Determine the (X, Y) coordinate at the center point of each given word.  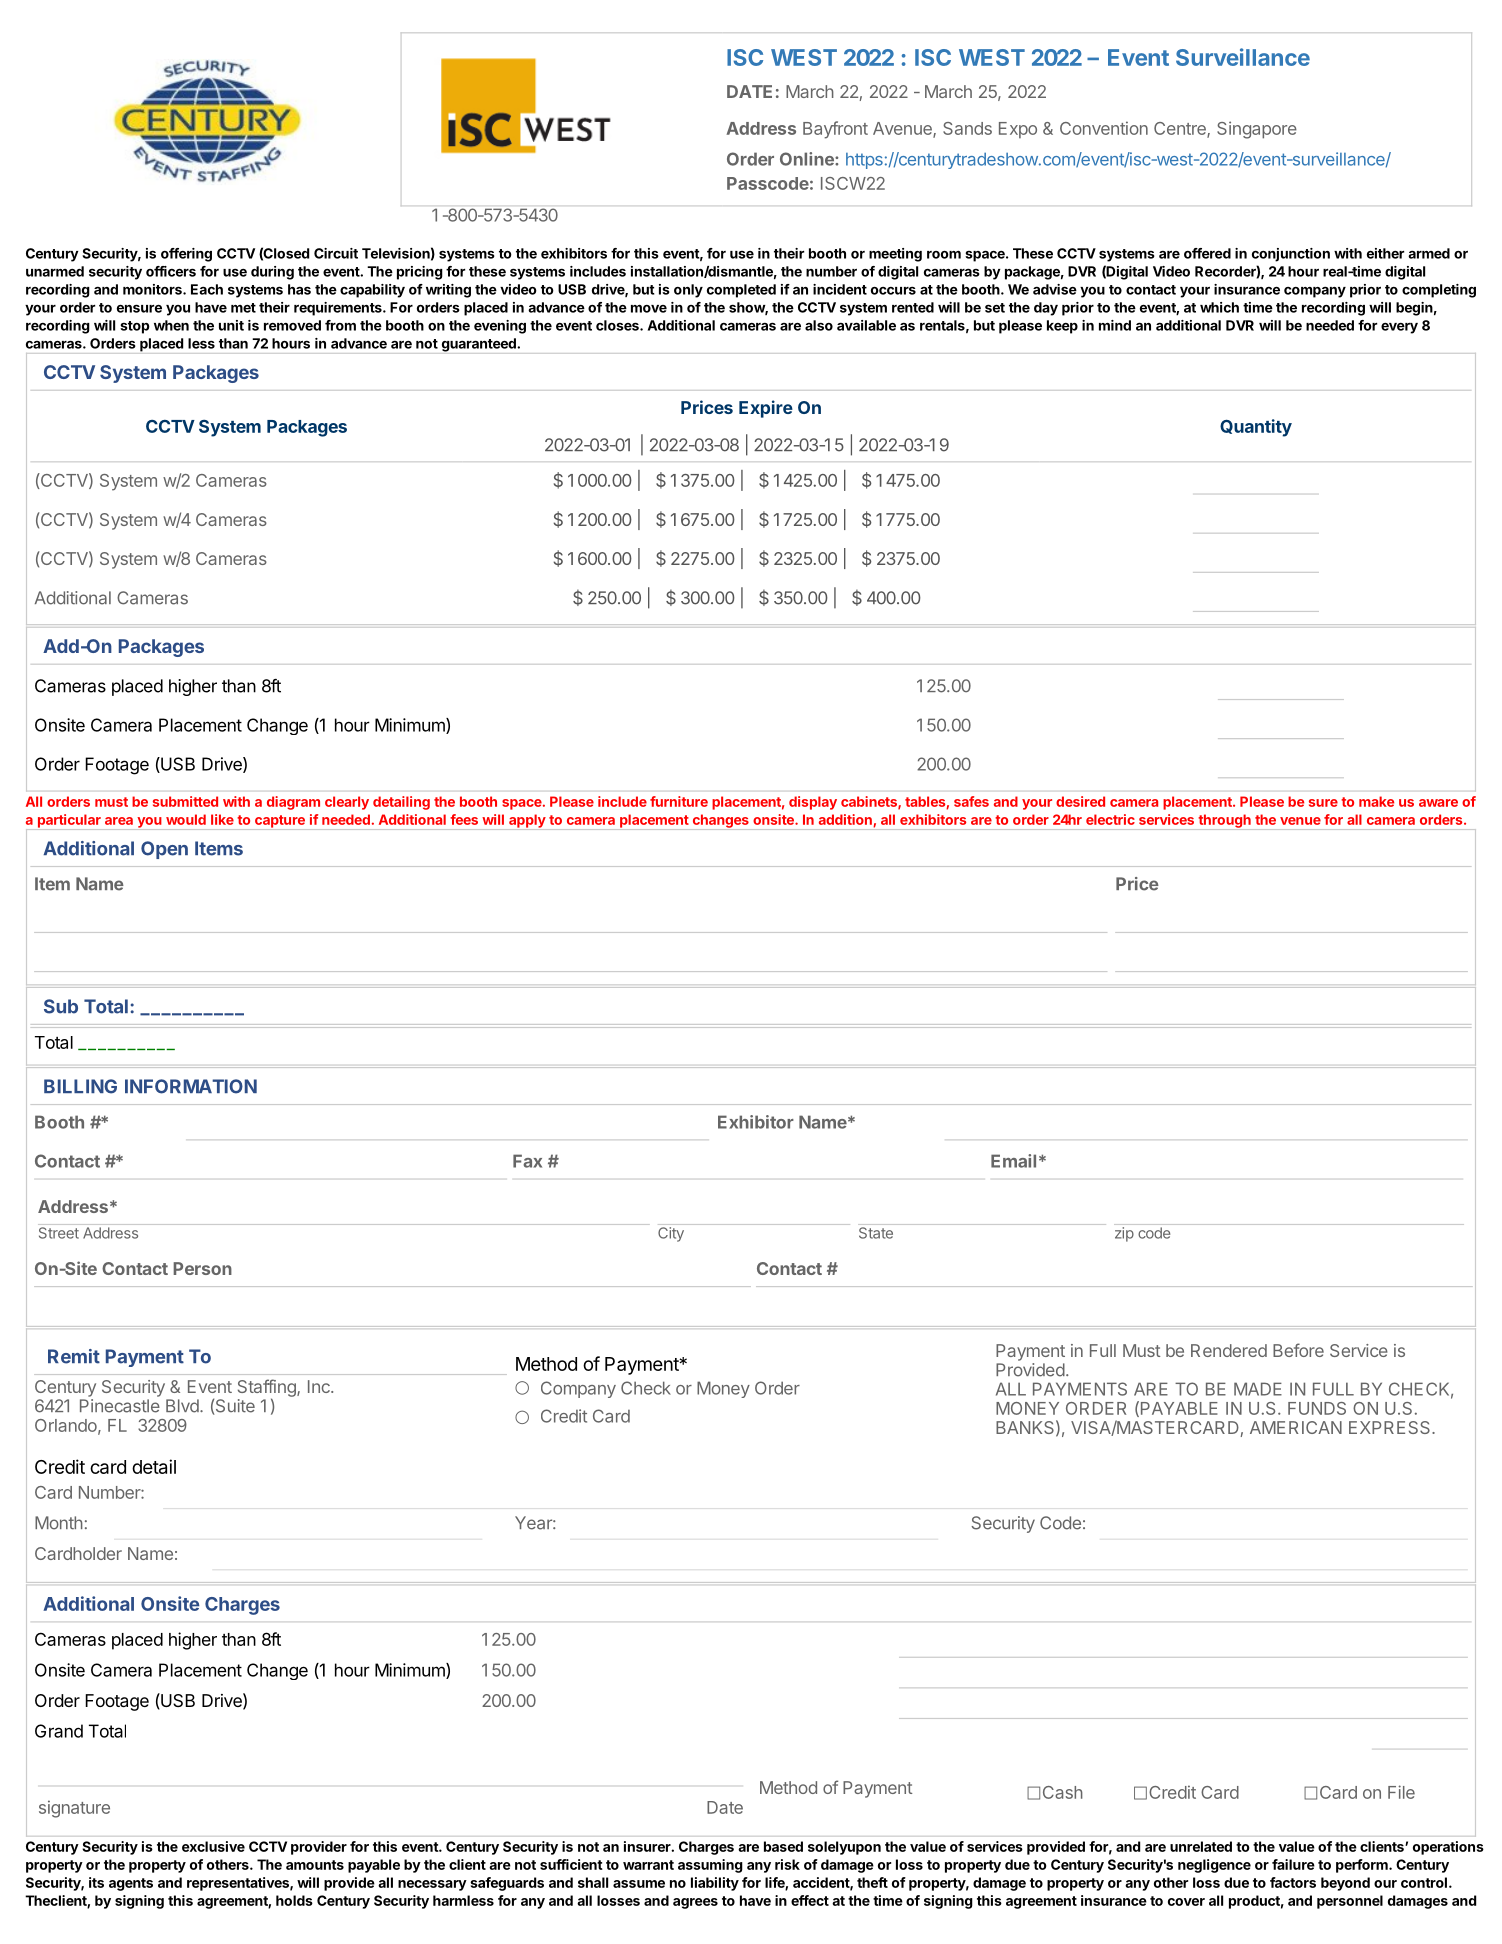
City (671, 1234)
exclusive (213, 1846)
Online (808, 159)
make (1376, 801)
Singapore (1257, 130)
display (813, 803)
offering (186, 255)
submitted (185, 801)
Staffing (268, 1389)
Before (1298, 1350)
